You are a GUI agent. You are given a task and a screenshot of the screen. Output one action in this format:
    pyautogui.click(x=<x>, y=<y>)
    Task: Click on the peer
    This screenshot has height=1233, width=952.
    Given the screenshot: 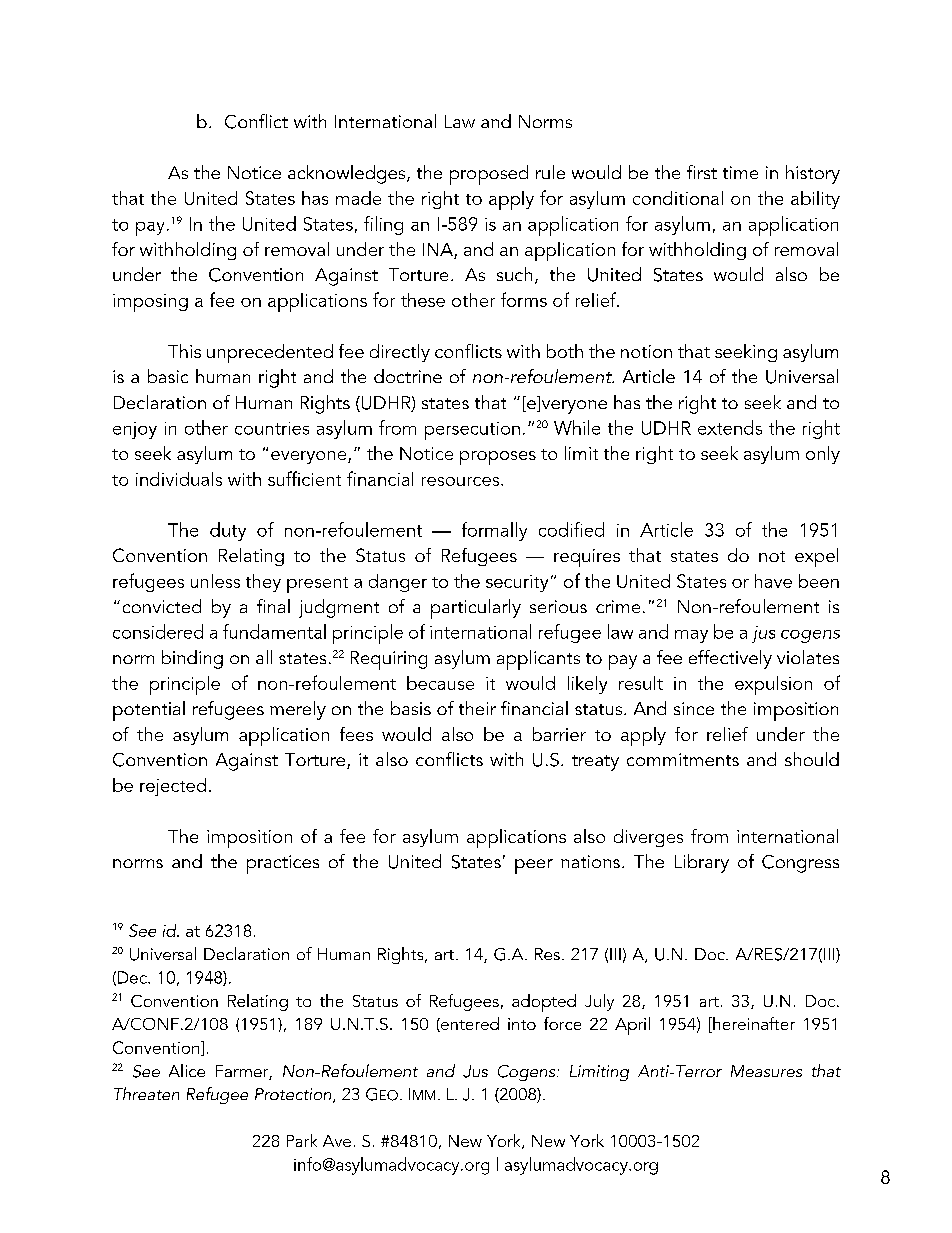 What is the action you would take?
    pyautogui.click(x=534, y=866)
